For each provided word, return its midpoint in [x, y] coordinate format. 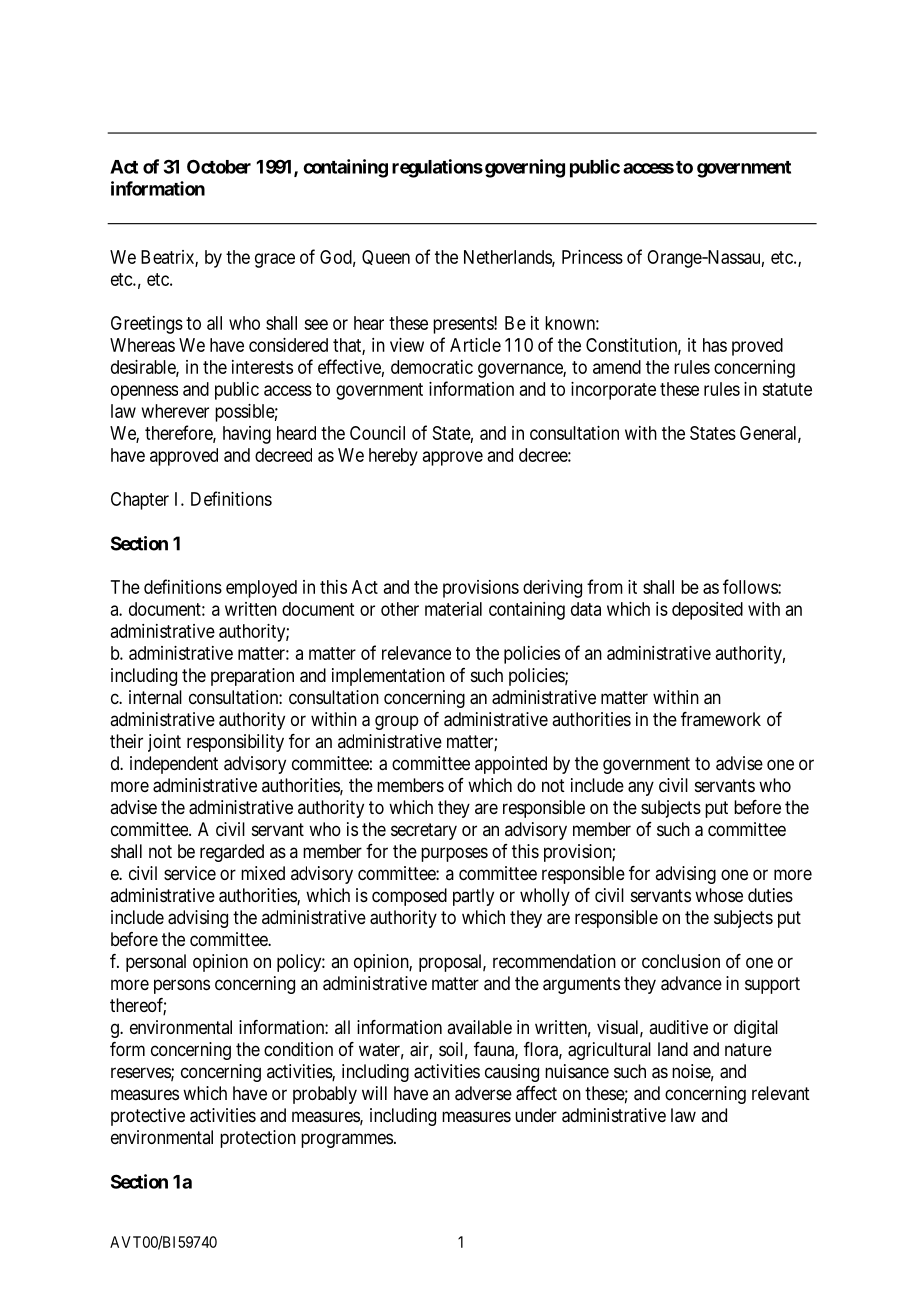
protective [148, 1117]
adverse [483, 1093]
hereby [393, 457]
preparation [252, 677]
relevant [781, 1093]
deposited [707, 611]
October [219, 166]
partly [473, 897]
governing [525, 168]
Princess [592, 257]
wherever [175, 411]
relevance [416, 653]
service [190, 873]
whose [719, 895]
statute [787, 389]
